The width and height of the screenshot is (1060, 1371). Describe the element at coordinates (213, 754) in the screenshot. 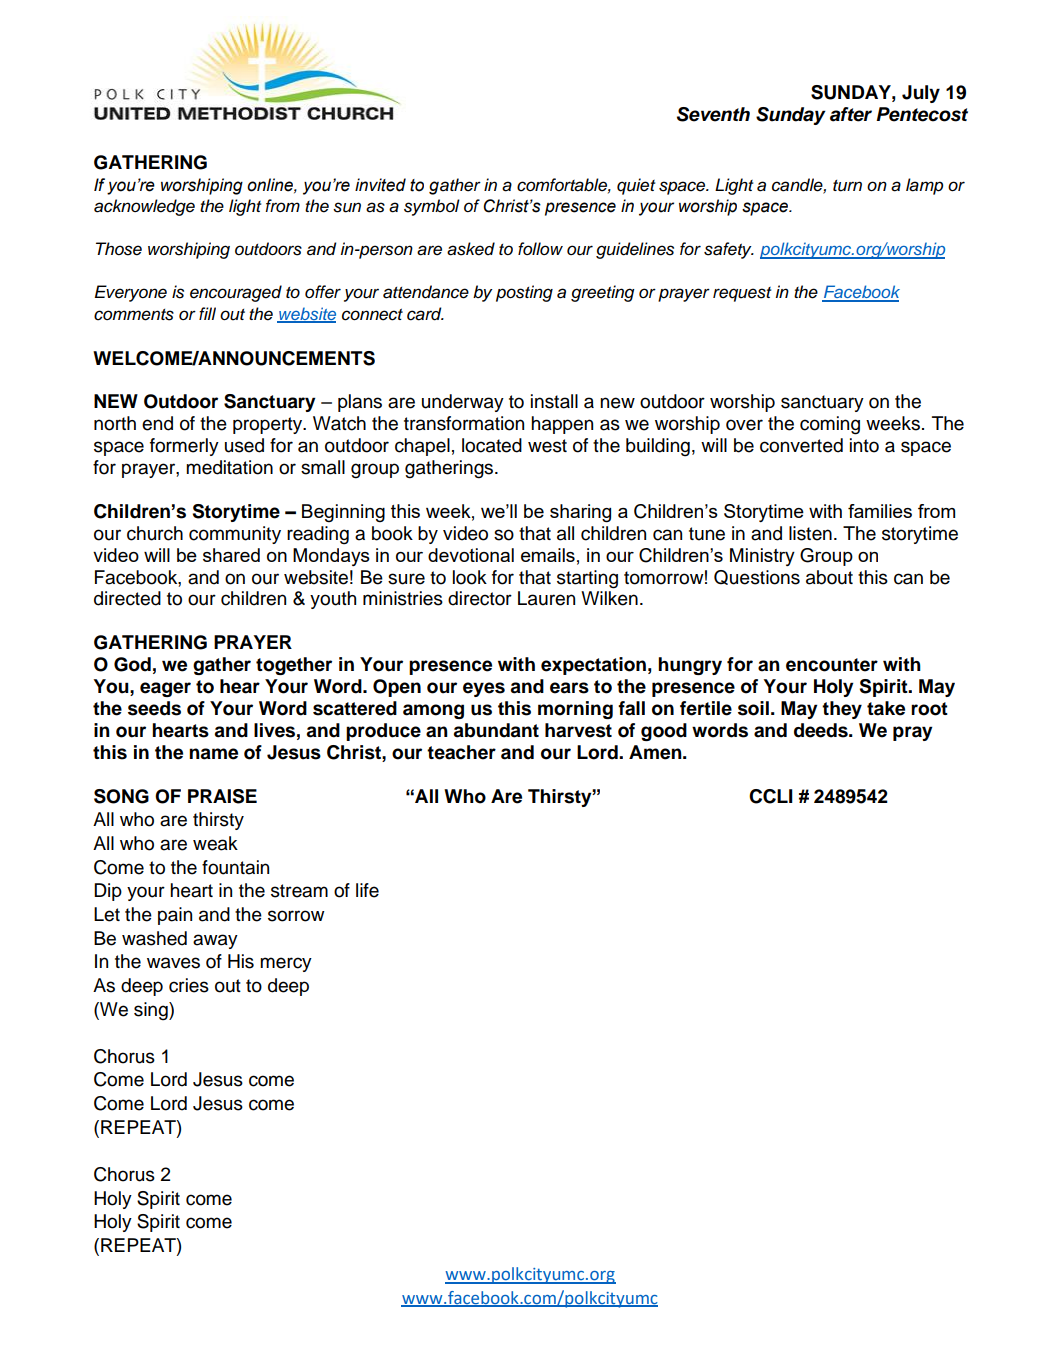

I see `name` at that location.
